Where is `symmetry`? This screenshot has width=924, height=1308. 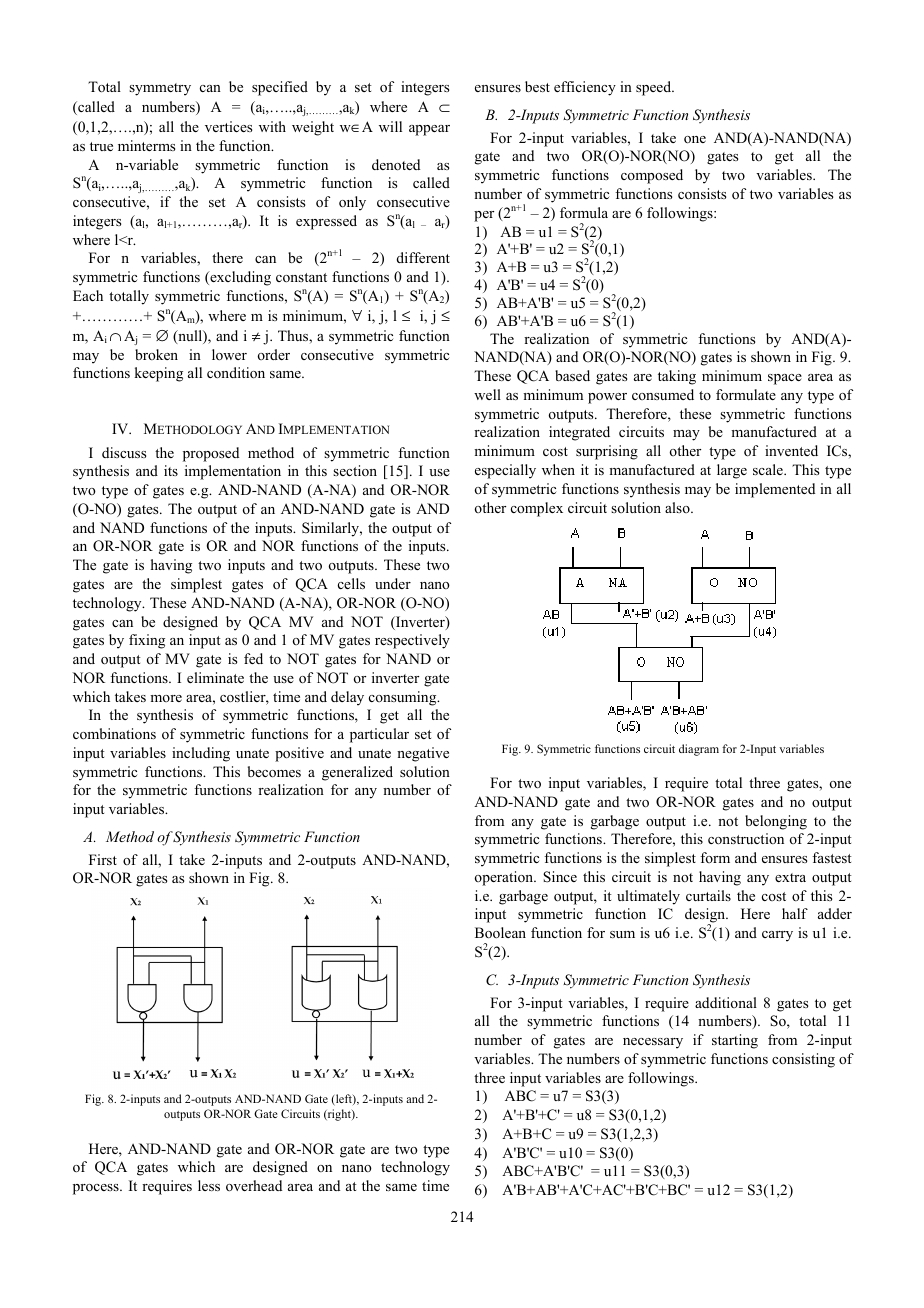 symmetry is located at coordinates (160, 89).
